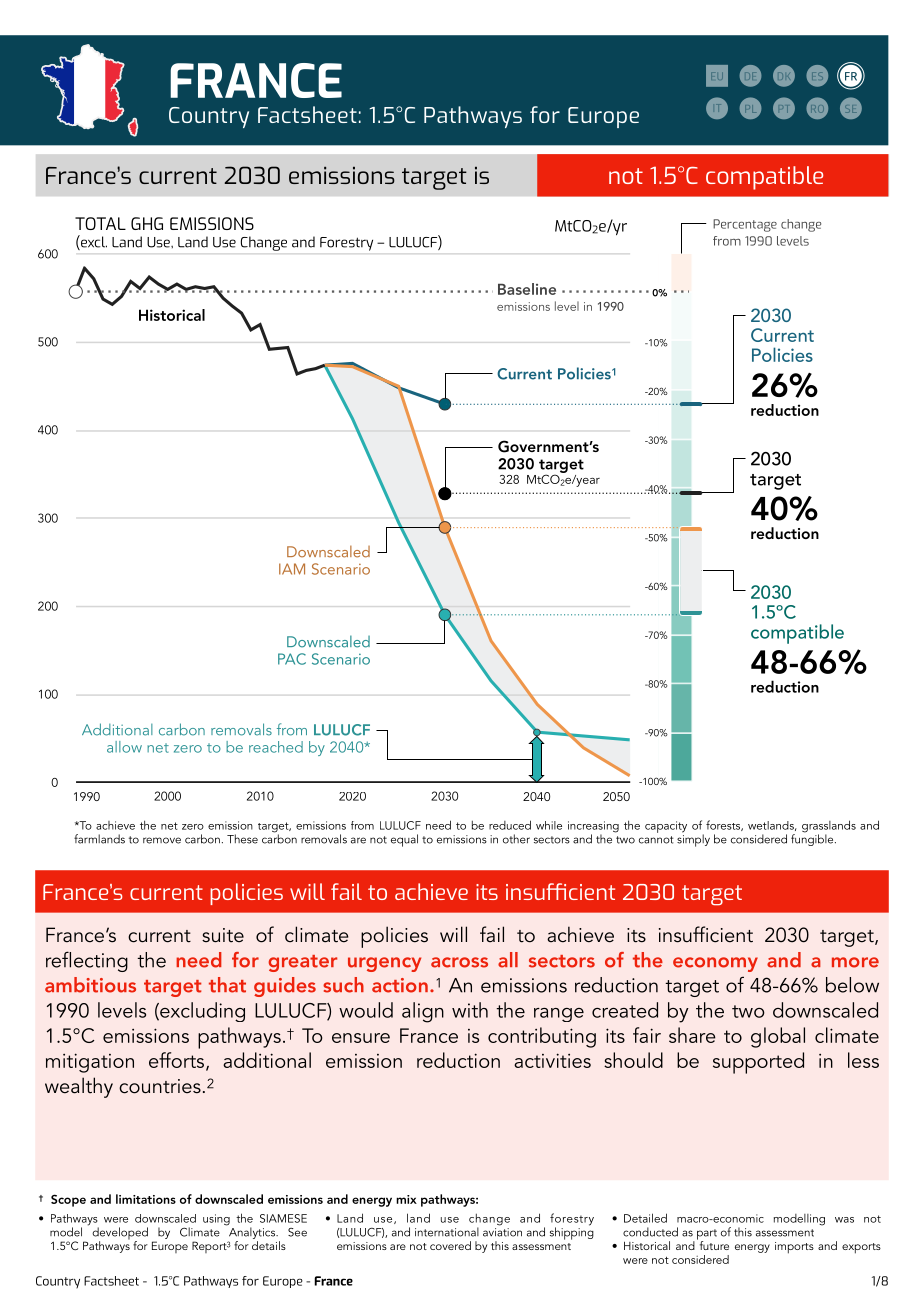 The width and height of the document is (924, 1308). I want to click on reached, so click(276, 747).
